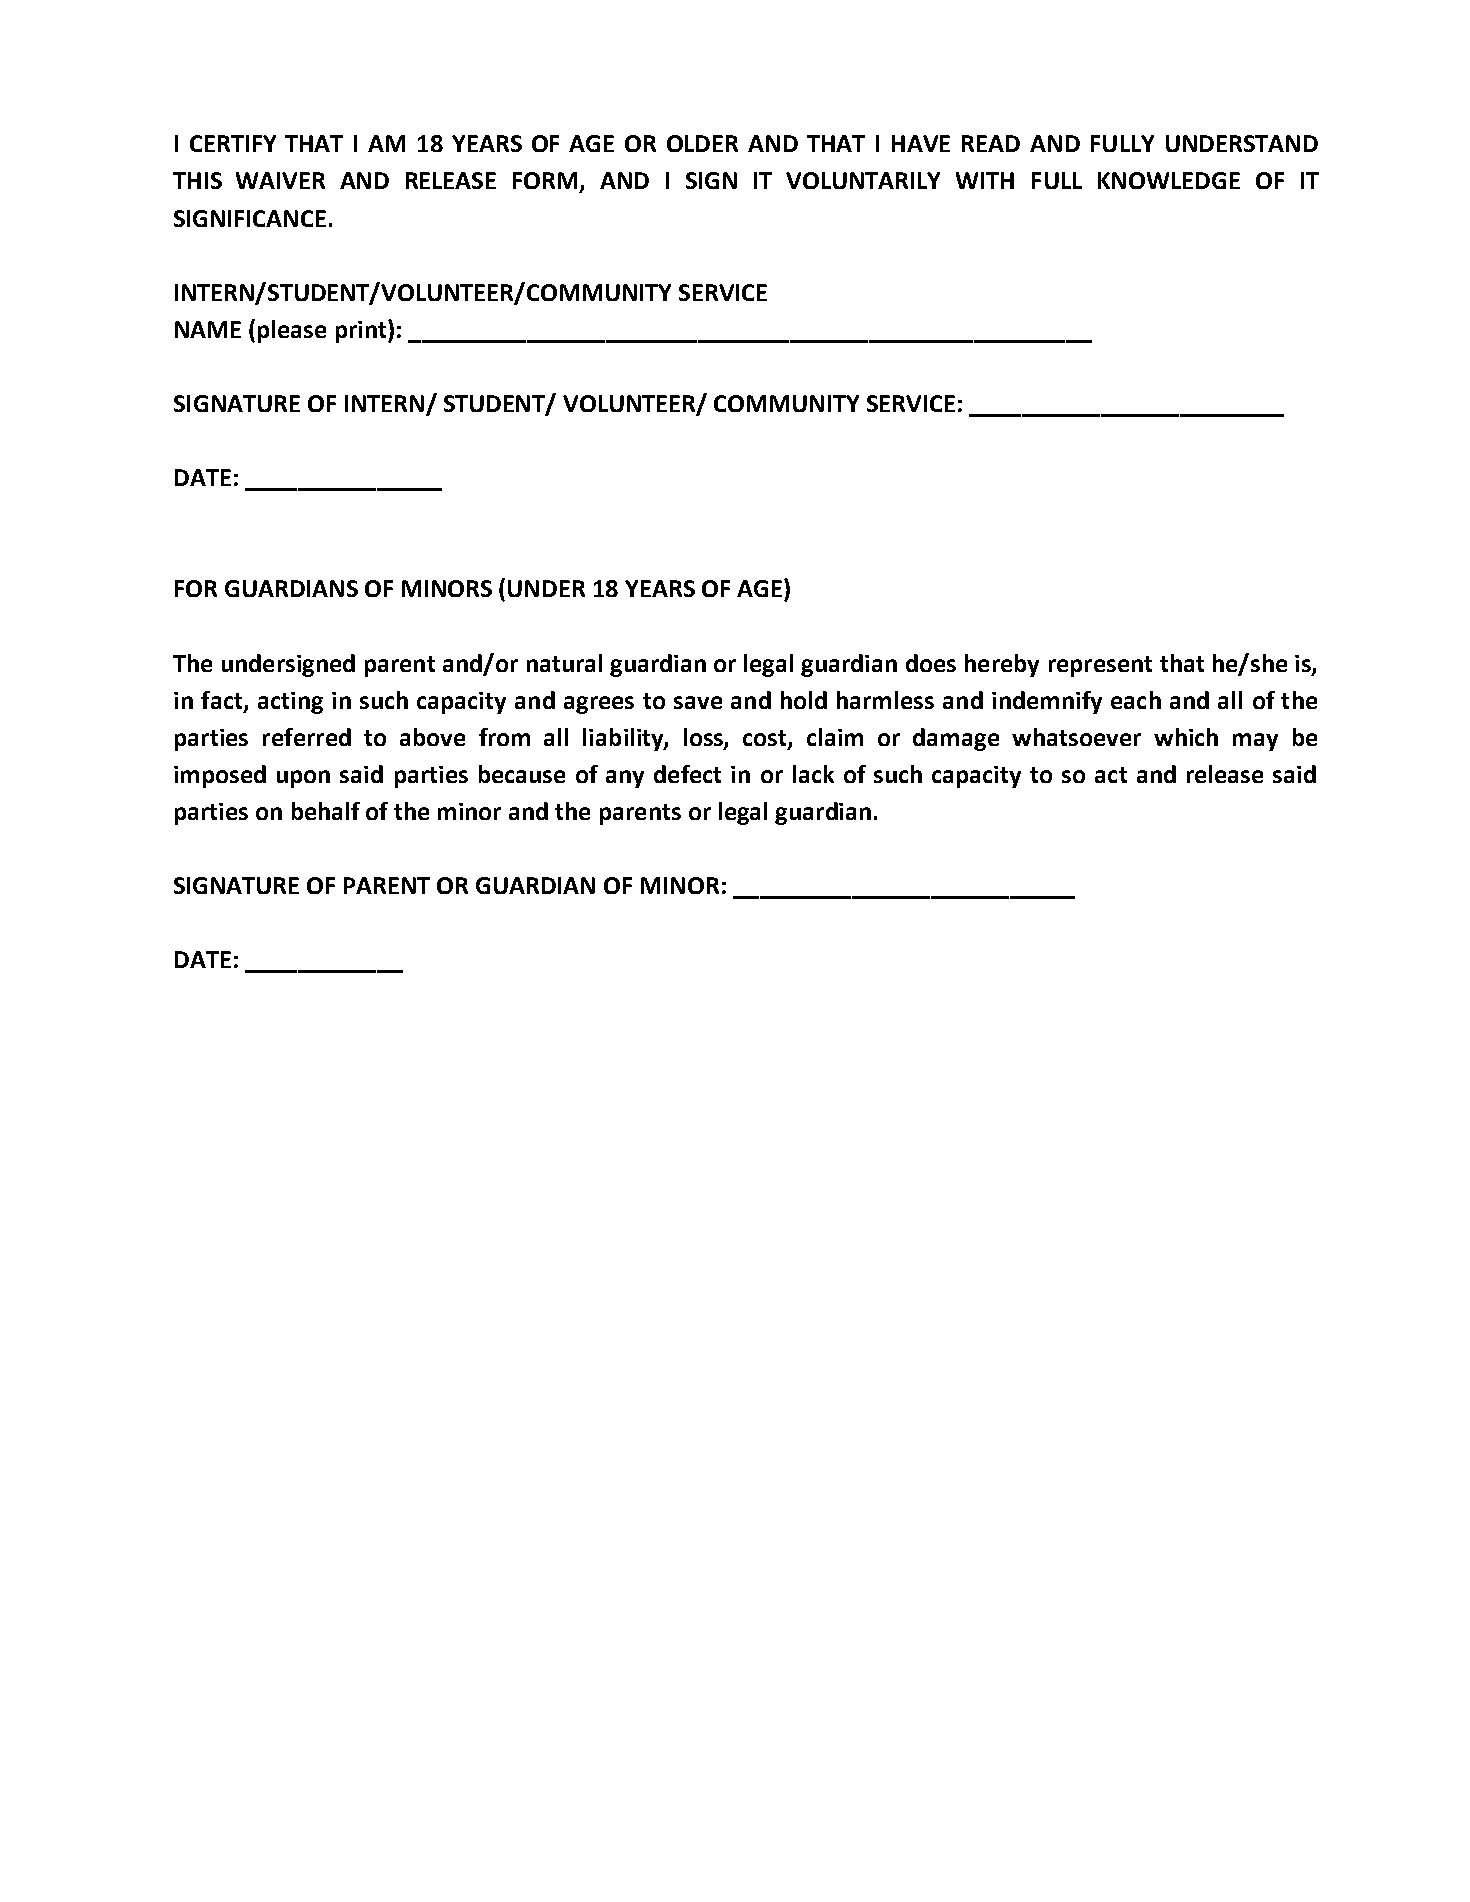  I want to click on represent, so click(1100, 666).
